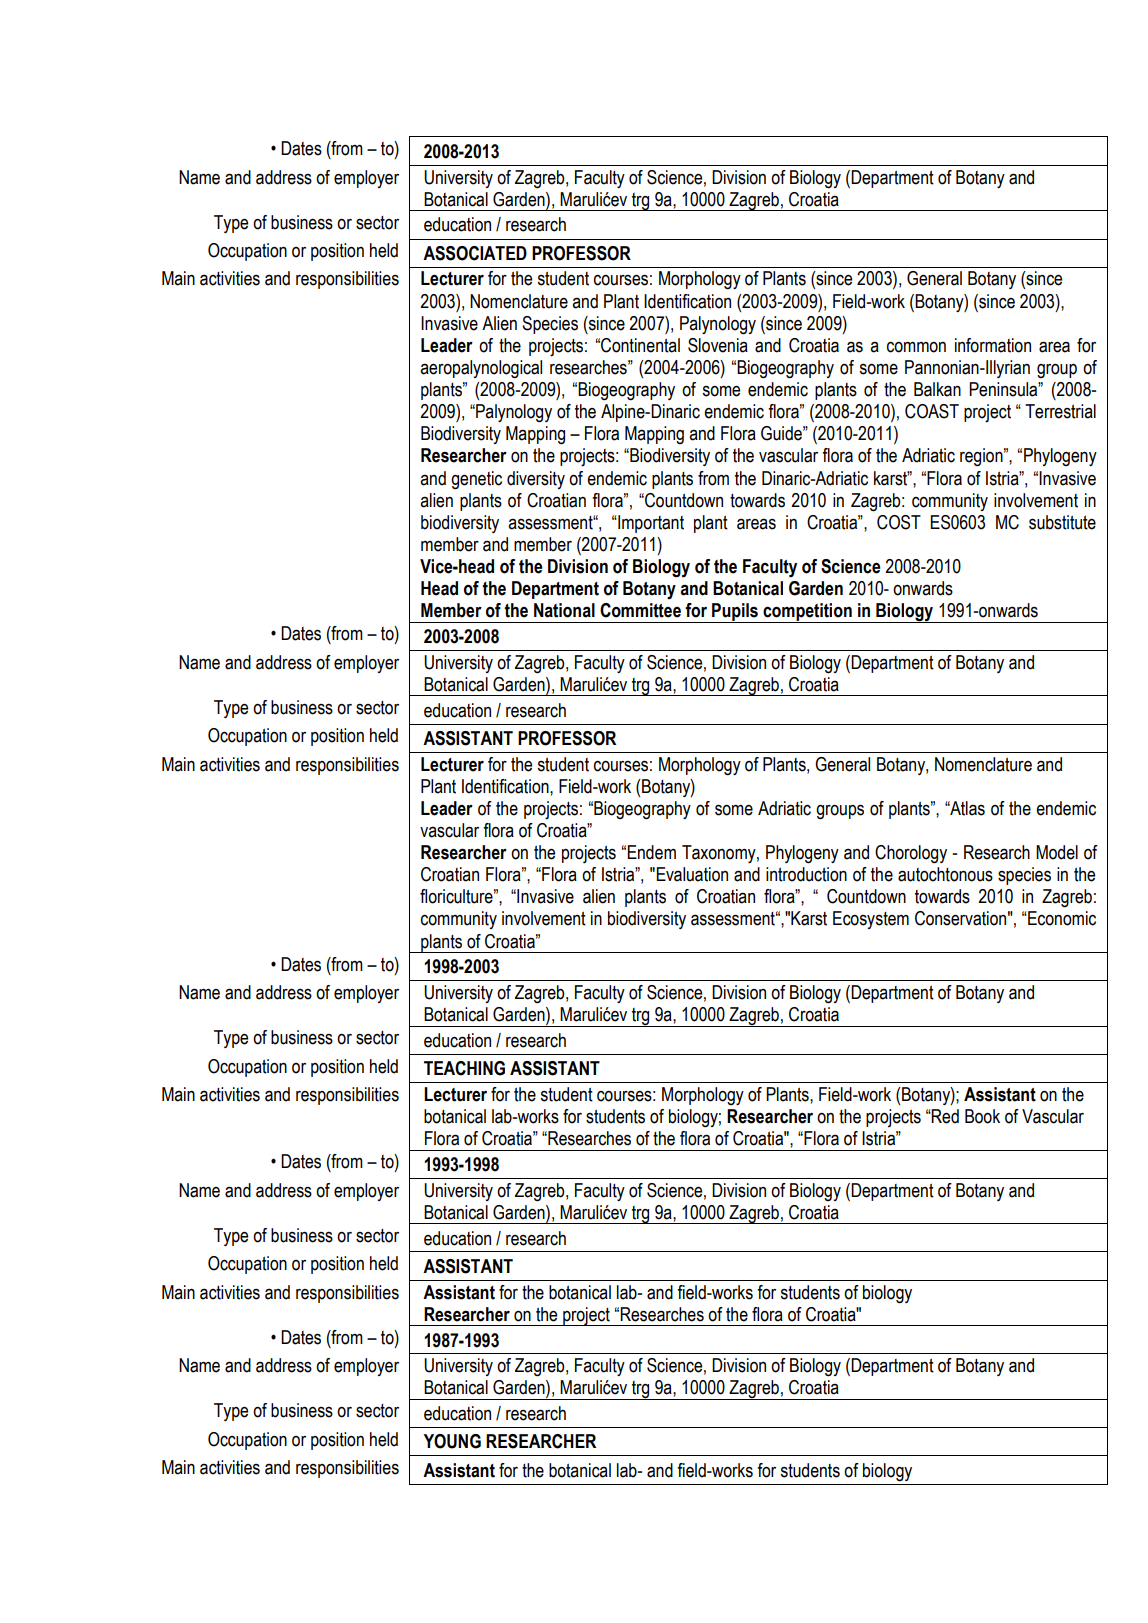 This page has width=1148, height=1623. Describe the element at coordinates (475, 253) in the page. I see `ASSOCIATED` at that location.
